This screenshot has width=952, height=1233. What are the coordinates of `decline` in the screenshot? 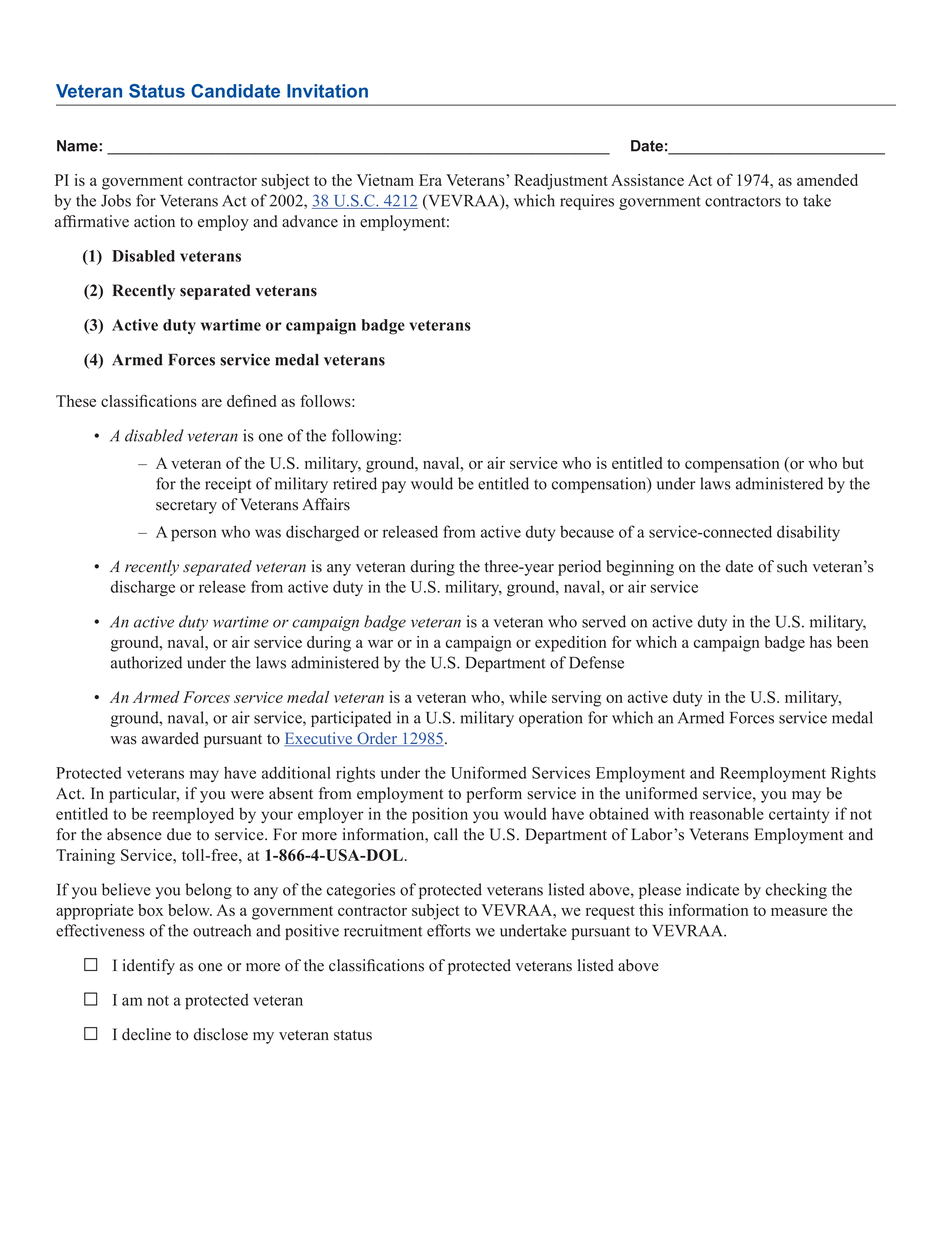 It's located at (146, 1034).
